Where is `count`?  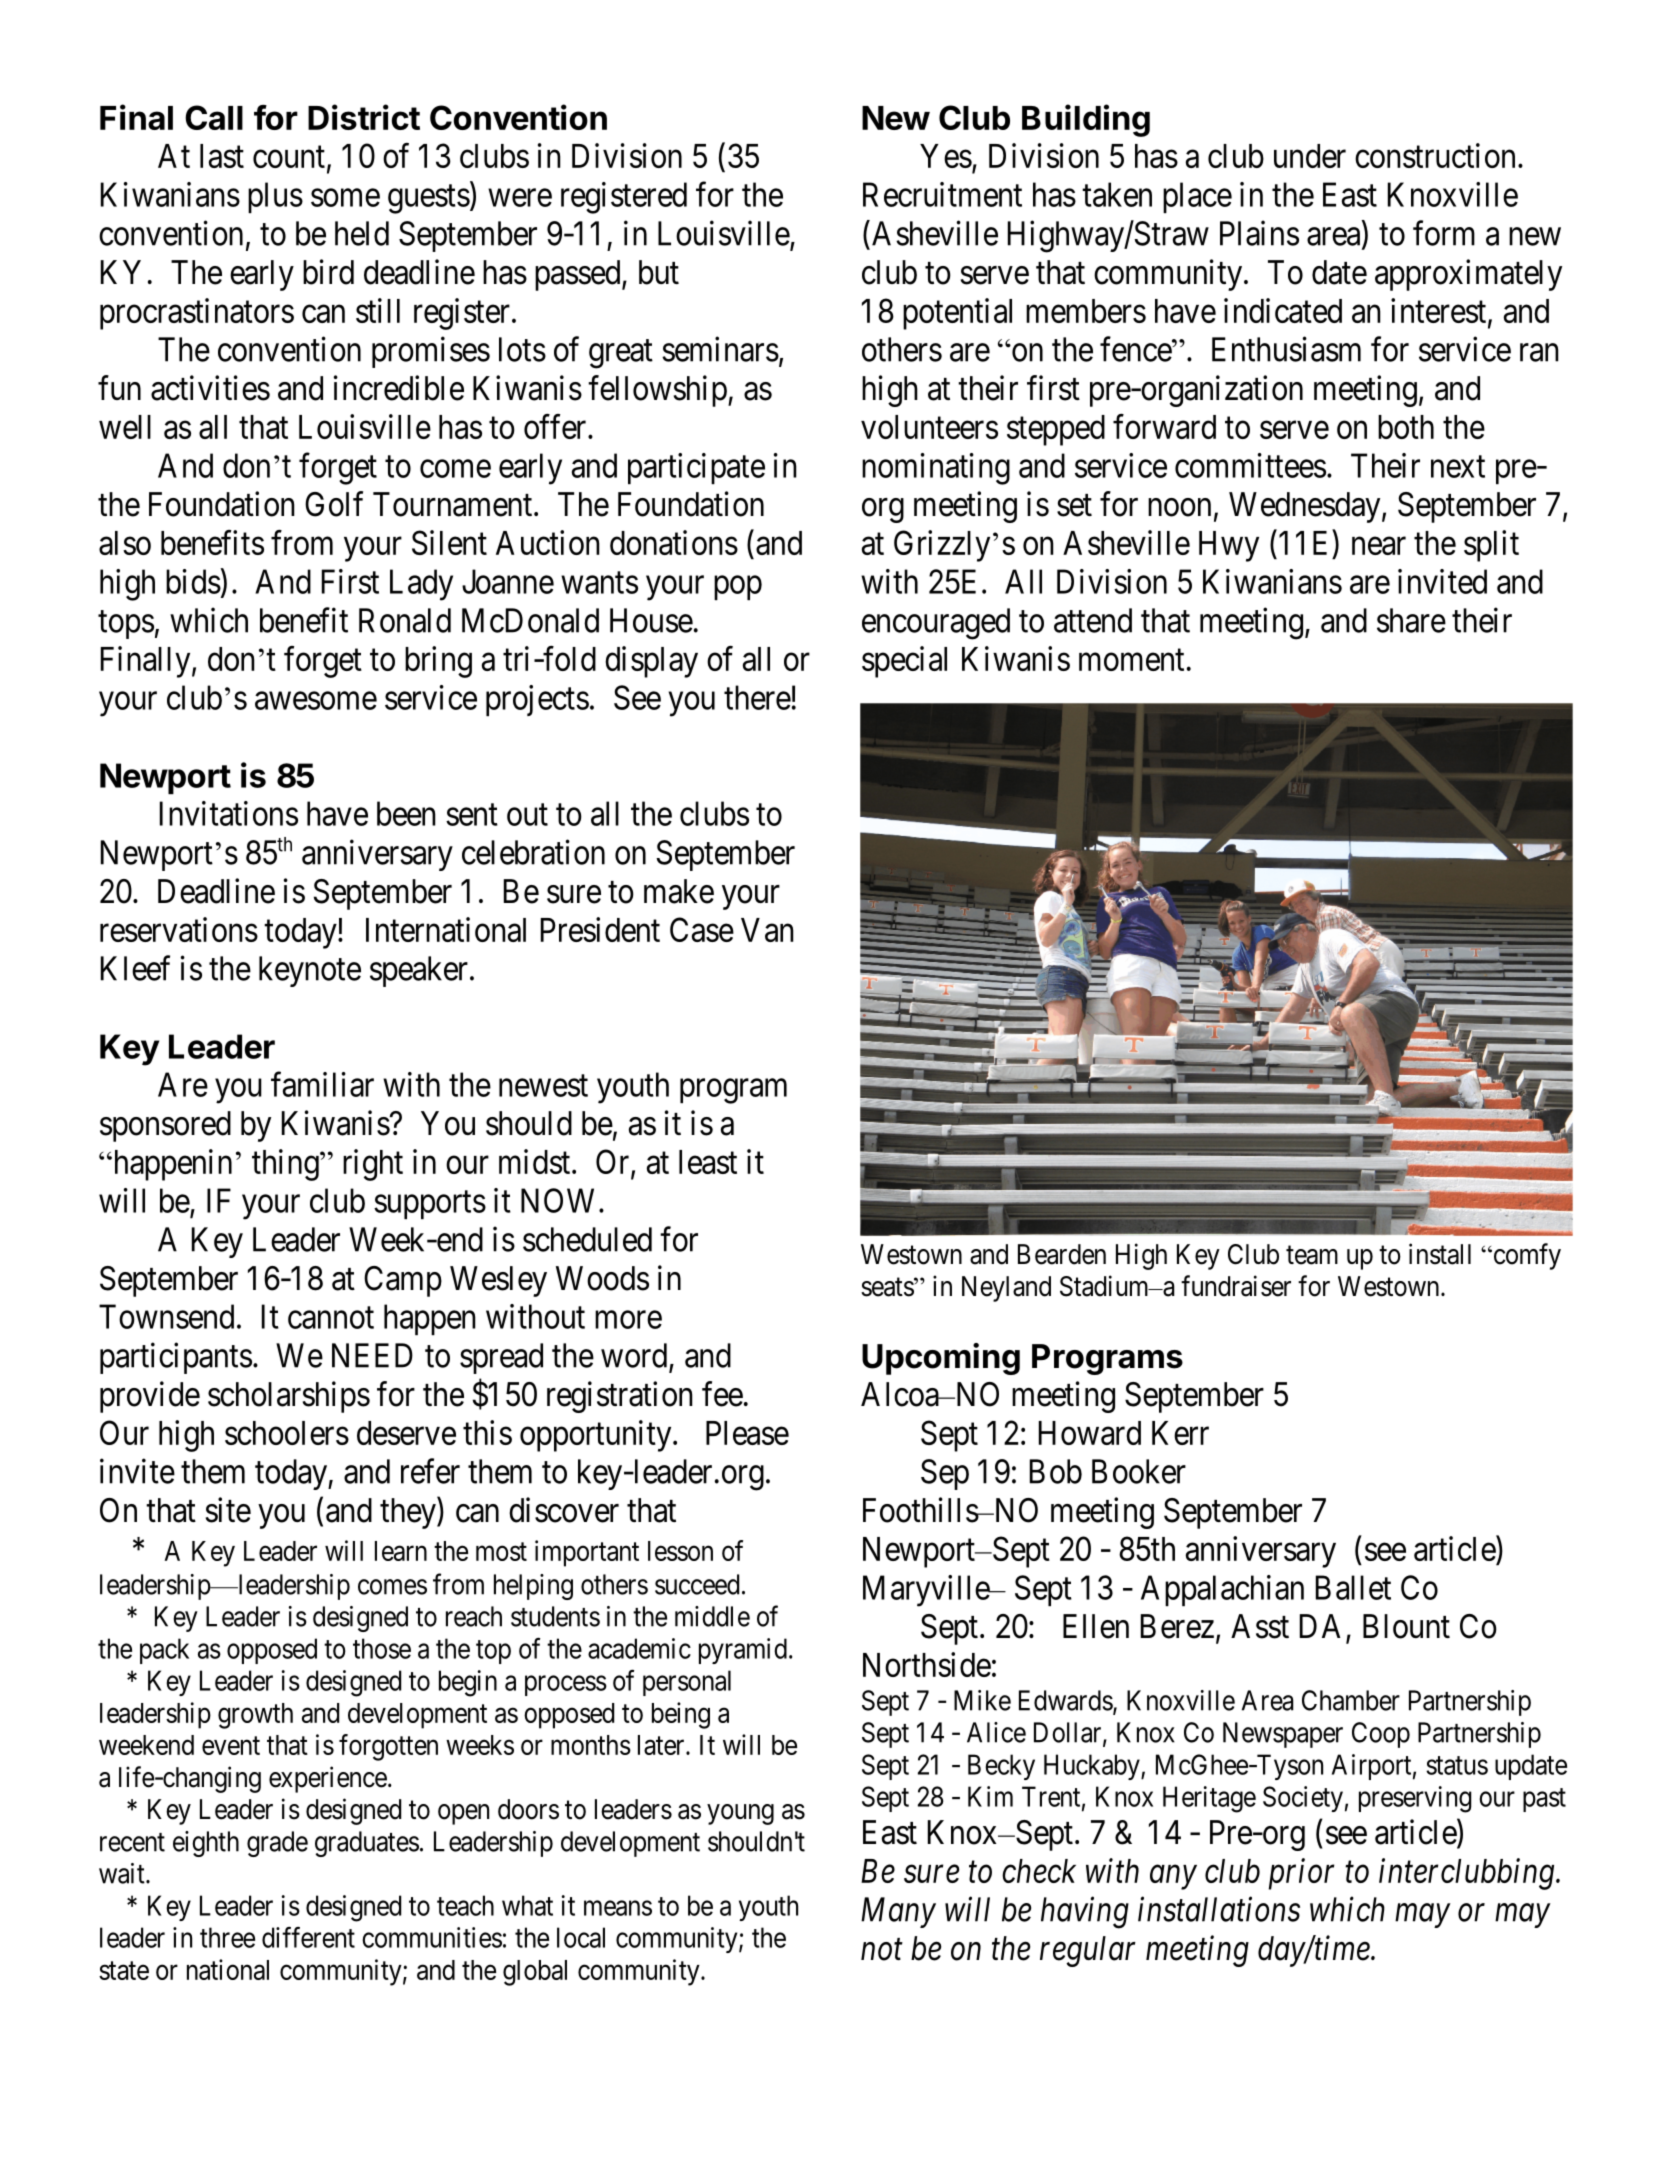 count is located at coordinates (289, 157).
